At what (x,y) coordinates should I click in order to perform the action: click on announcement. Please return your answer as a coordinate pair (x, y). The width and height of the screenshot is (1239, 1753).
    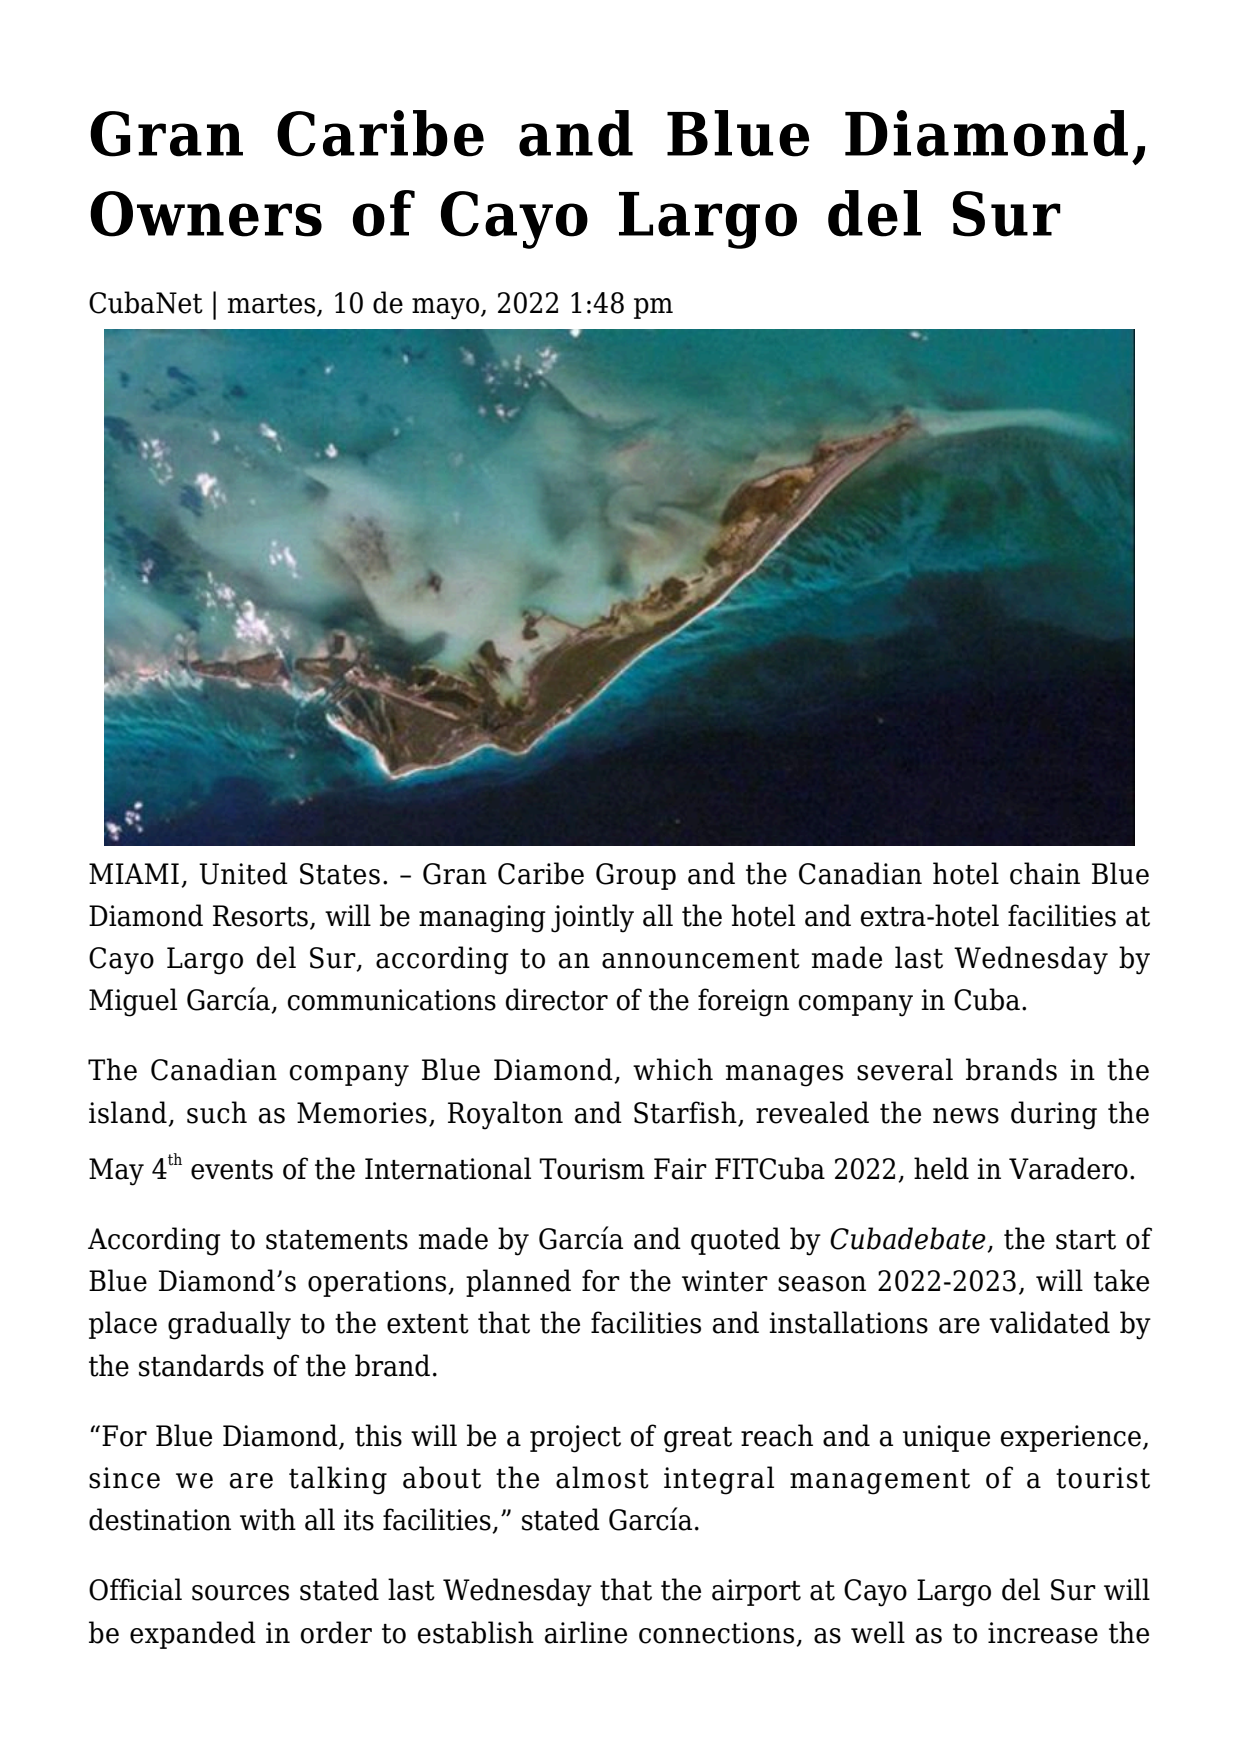
    Looking at the image, I should click on (701, 959).
